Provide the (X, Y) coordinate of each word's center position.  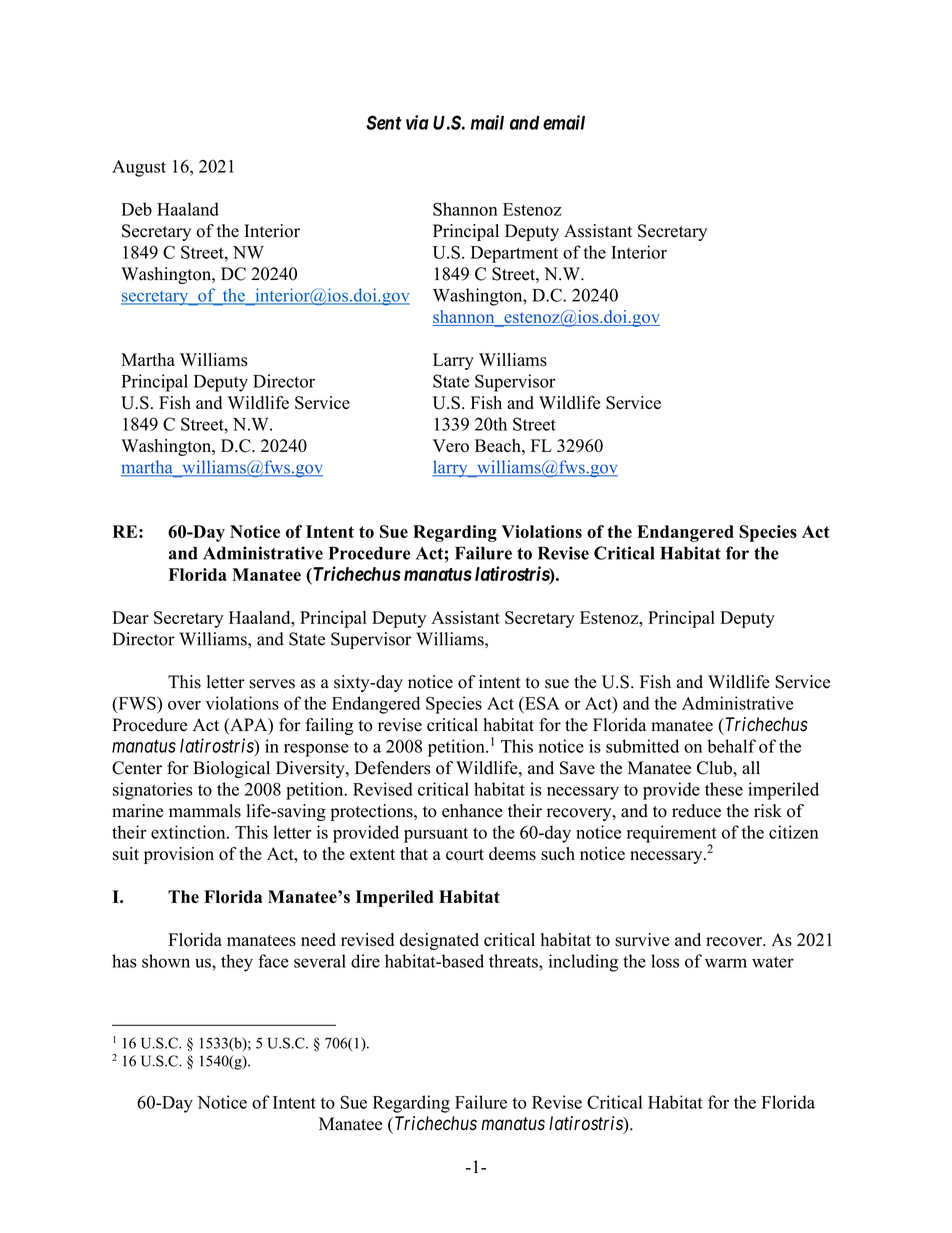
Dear (130, 617)
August (139, 168)
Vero (451, 446)
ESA (541, 703)
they (237, 963)
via (417, 122)
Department (514, 254)
